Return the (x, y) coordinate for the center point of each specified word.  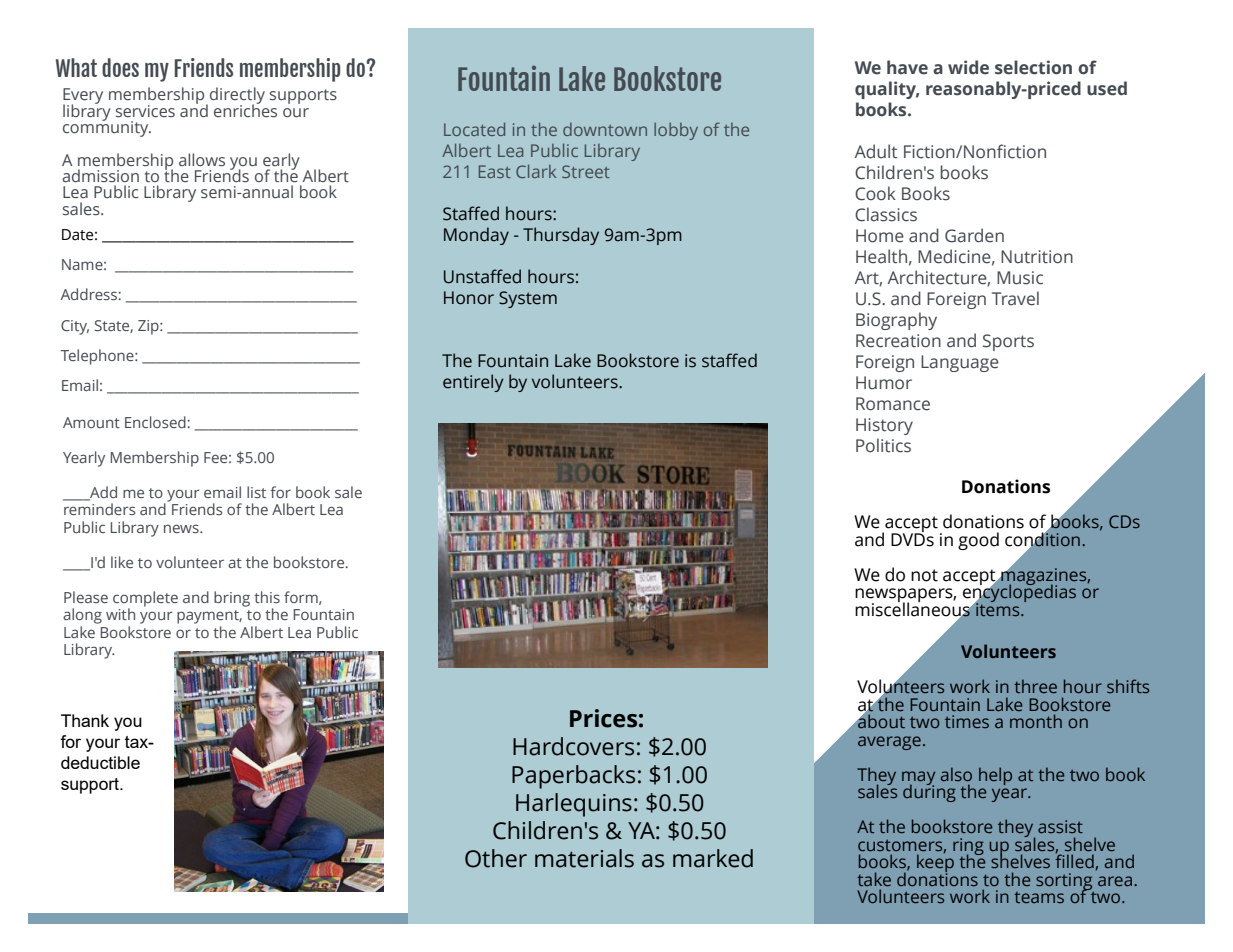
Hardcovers (573, 746)
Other (496, 858)
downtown (605, 129)
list (256, 492)
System (528, 299)
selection (1033, 67)
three (1035, 686)
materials (584, 858)
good (978, 541)
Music (1020, 278)
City (75, 327)
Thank (85, 720)
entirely (473, 383)
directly (237, 97)
